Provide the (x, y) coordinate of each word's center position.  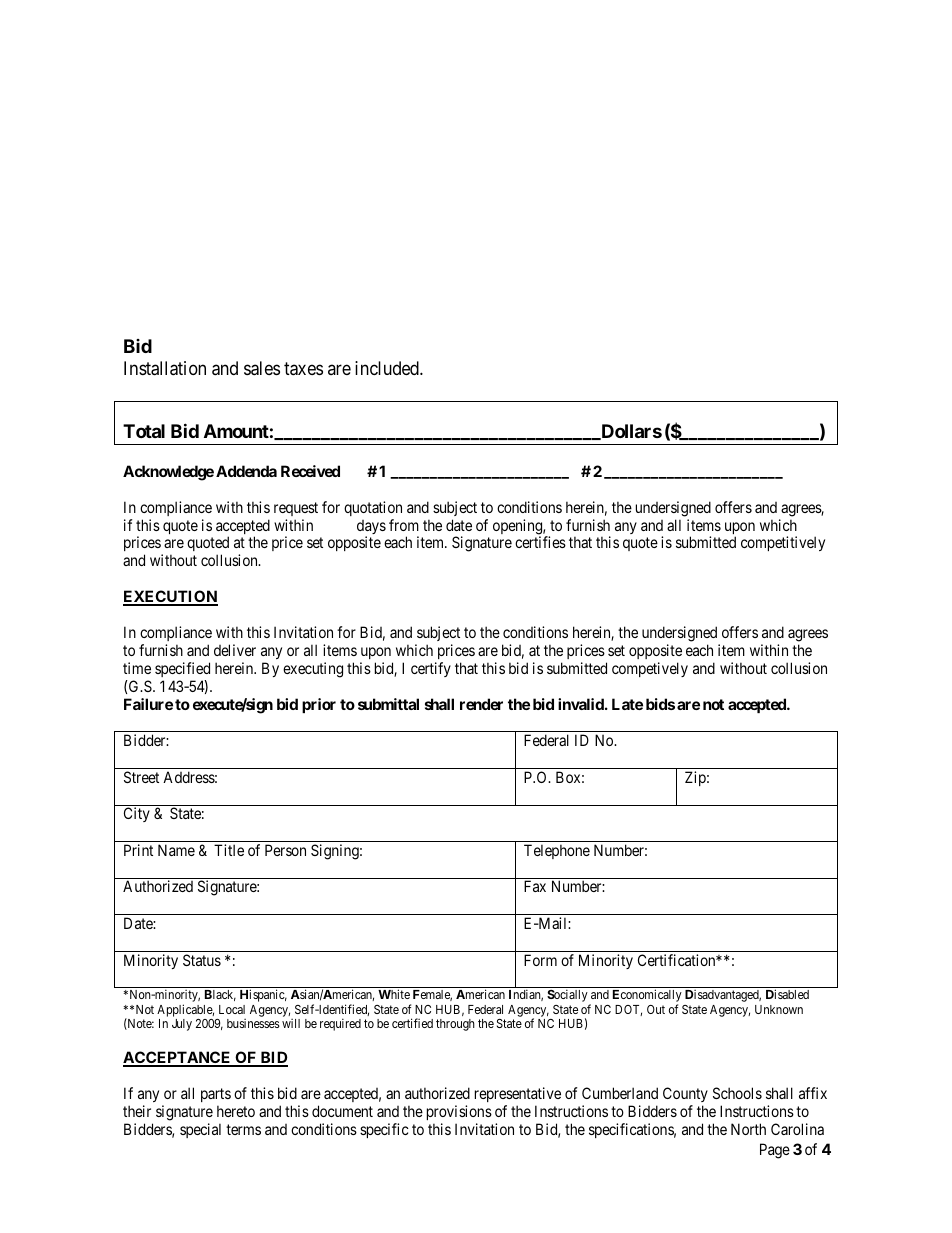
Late (627, 704)
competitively (783, 543)
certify (431, 669)
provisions (459, 1112)
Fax (535, 886)
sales (262, 368)
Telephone (557, 851)
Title (229, 850)
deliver (235, 650)
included (388, 368)
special (200, 1130)
